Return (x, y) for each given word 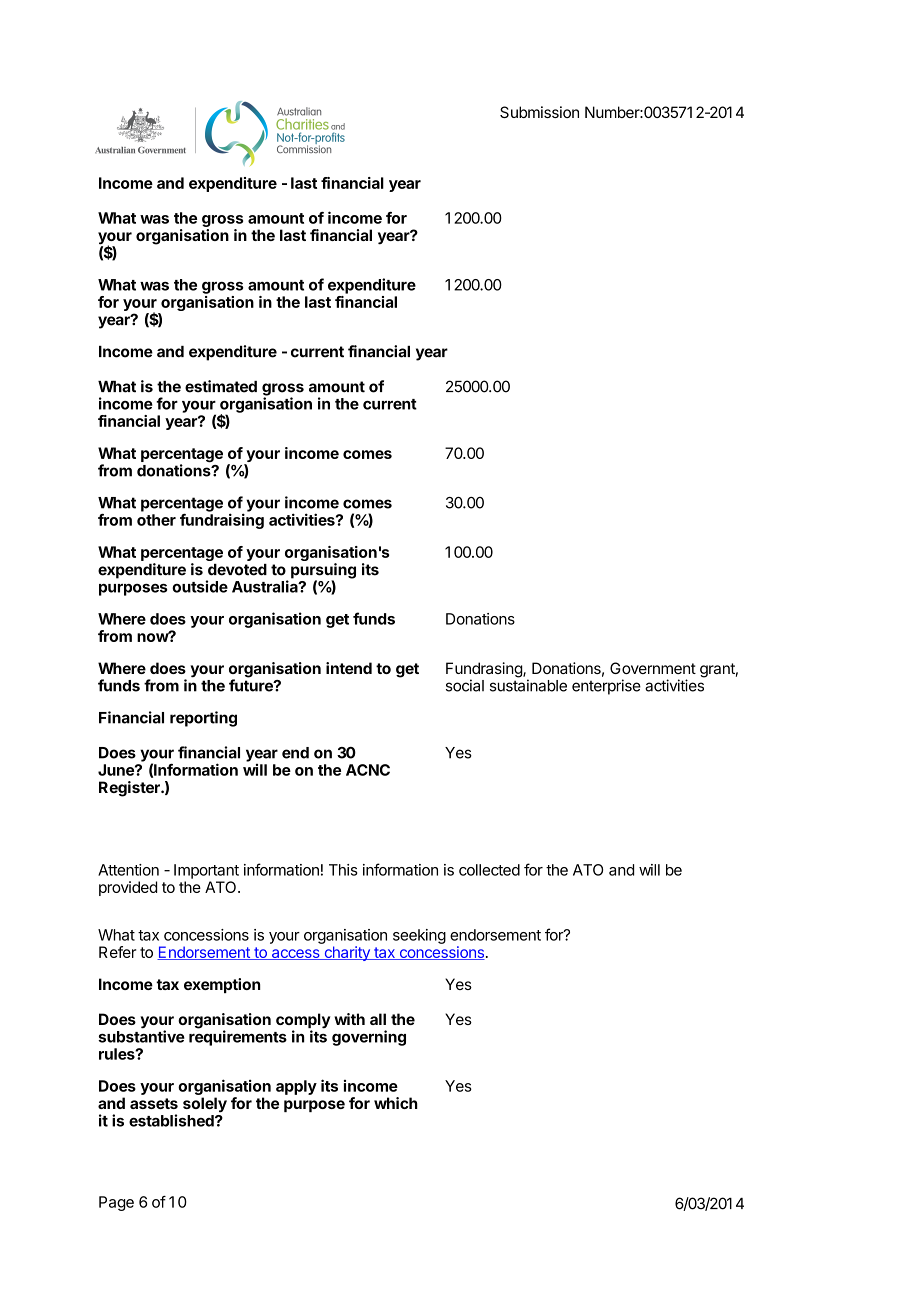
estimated (221, 386)
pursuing (323, 572)
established (172, 1120)
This (343, 870)
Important (206, 871)
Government (653, 668)
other (156, 520)
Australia (266, 586)
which (396, 1103)
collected (489, 870)
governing (369, 1038)
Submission (539, 112)
